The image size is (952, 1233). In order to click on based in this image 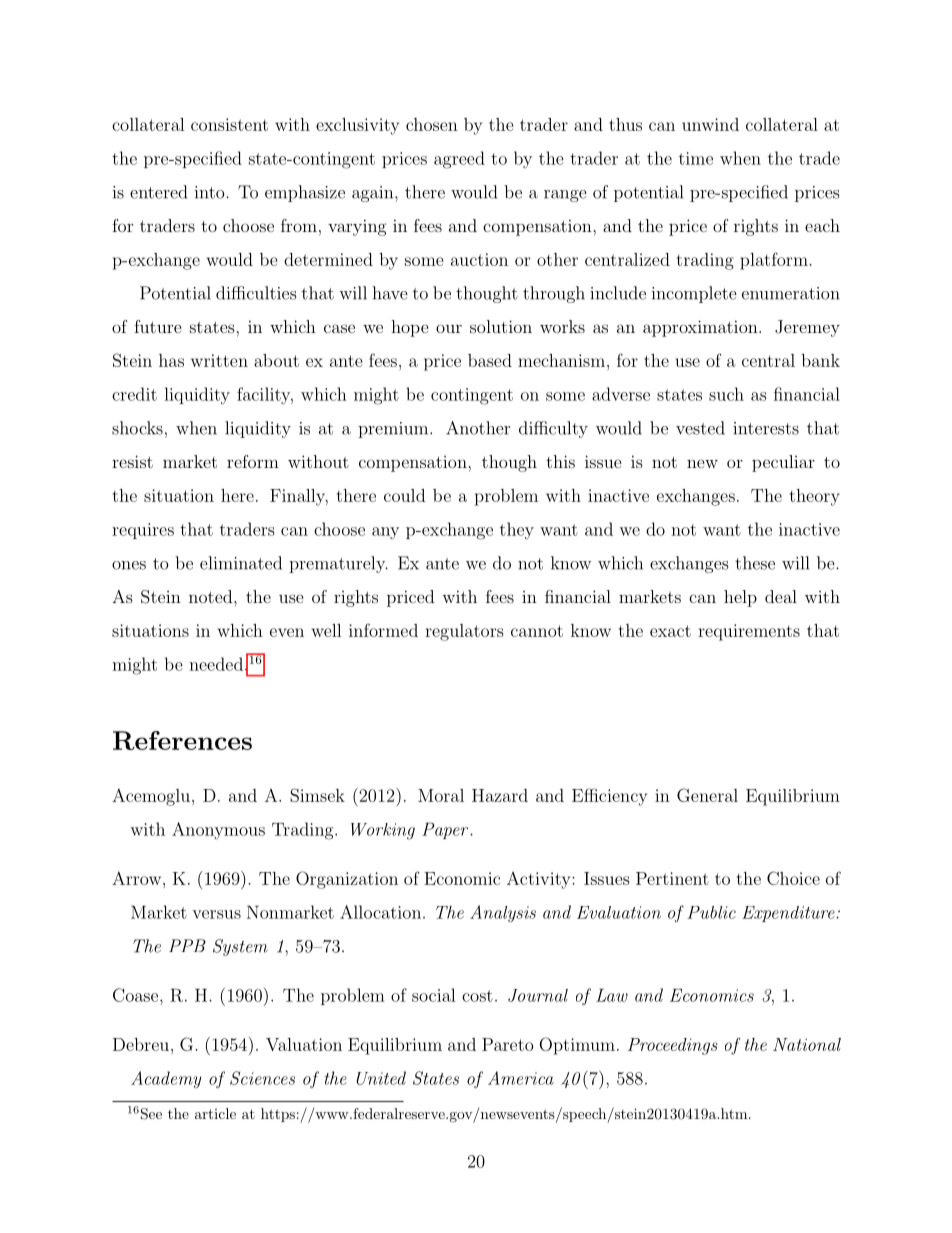, I will do `click(490, 360)`.
